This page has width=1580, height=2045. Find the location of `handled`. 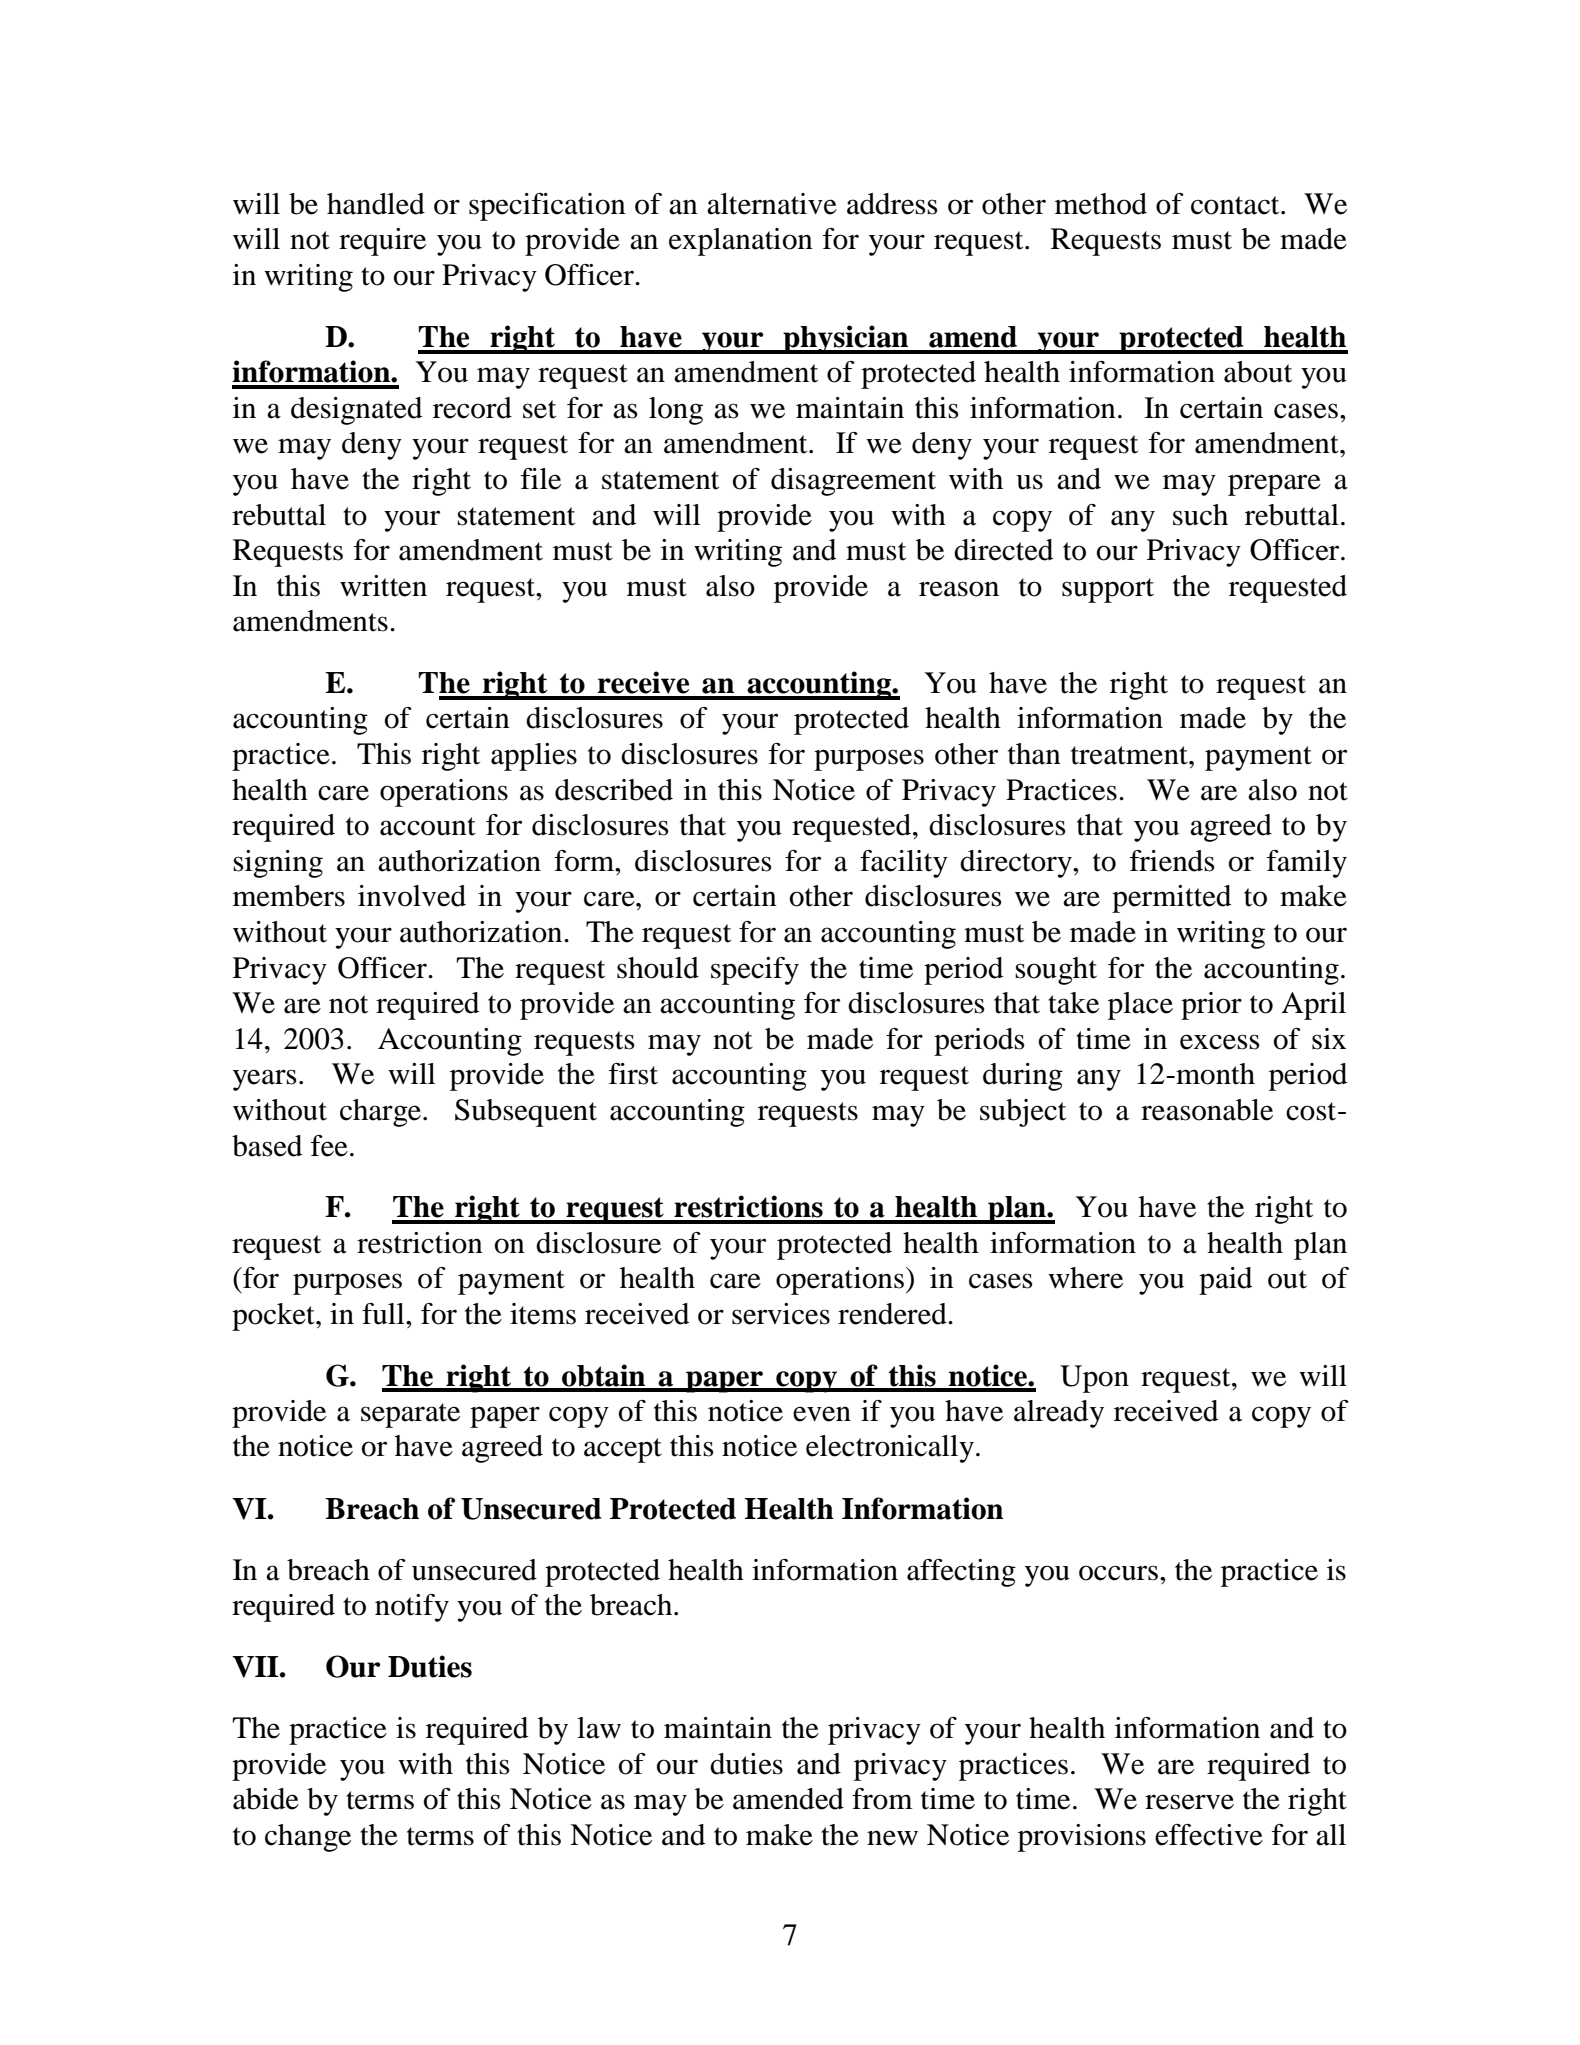

handled is located at coordinates (376, 204).
